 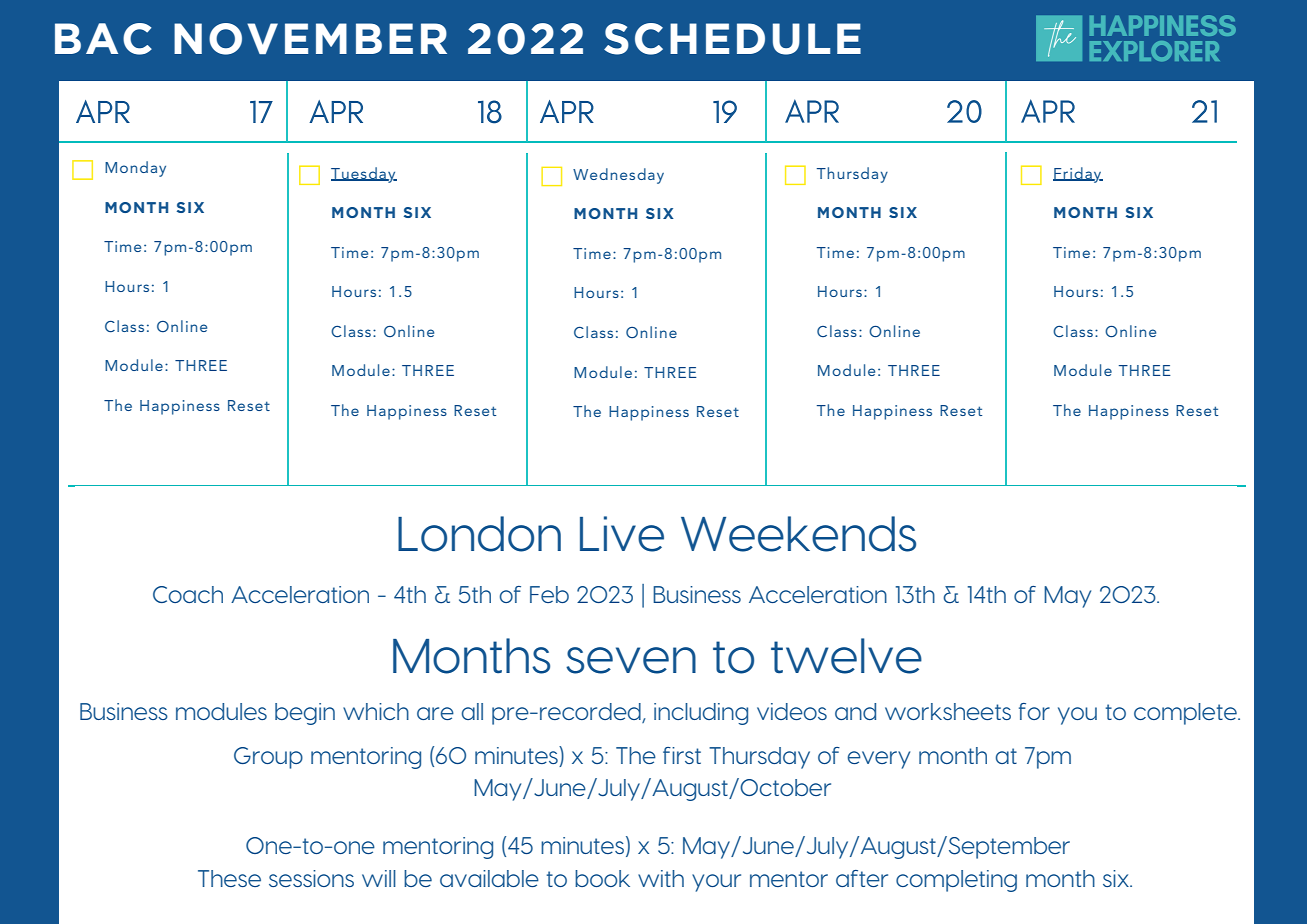 I want to click on SCHEDULE, so click(x=732, y=39).
